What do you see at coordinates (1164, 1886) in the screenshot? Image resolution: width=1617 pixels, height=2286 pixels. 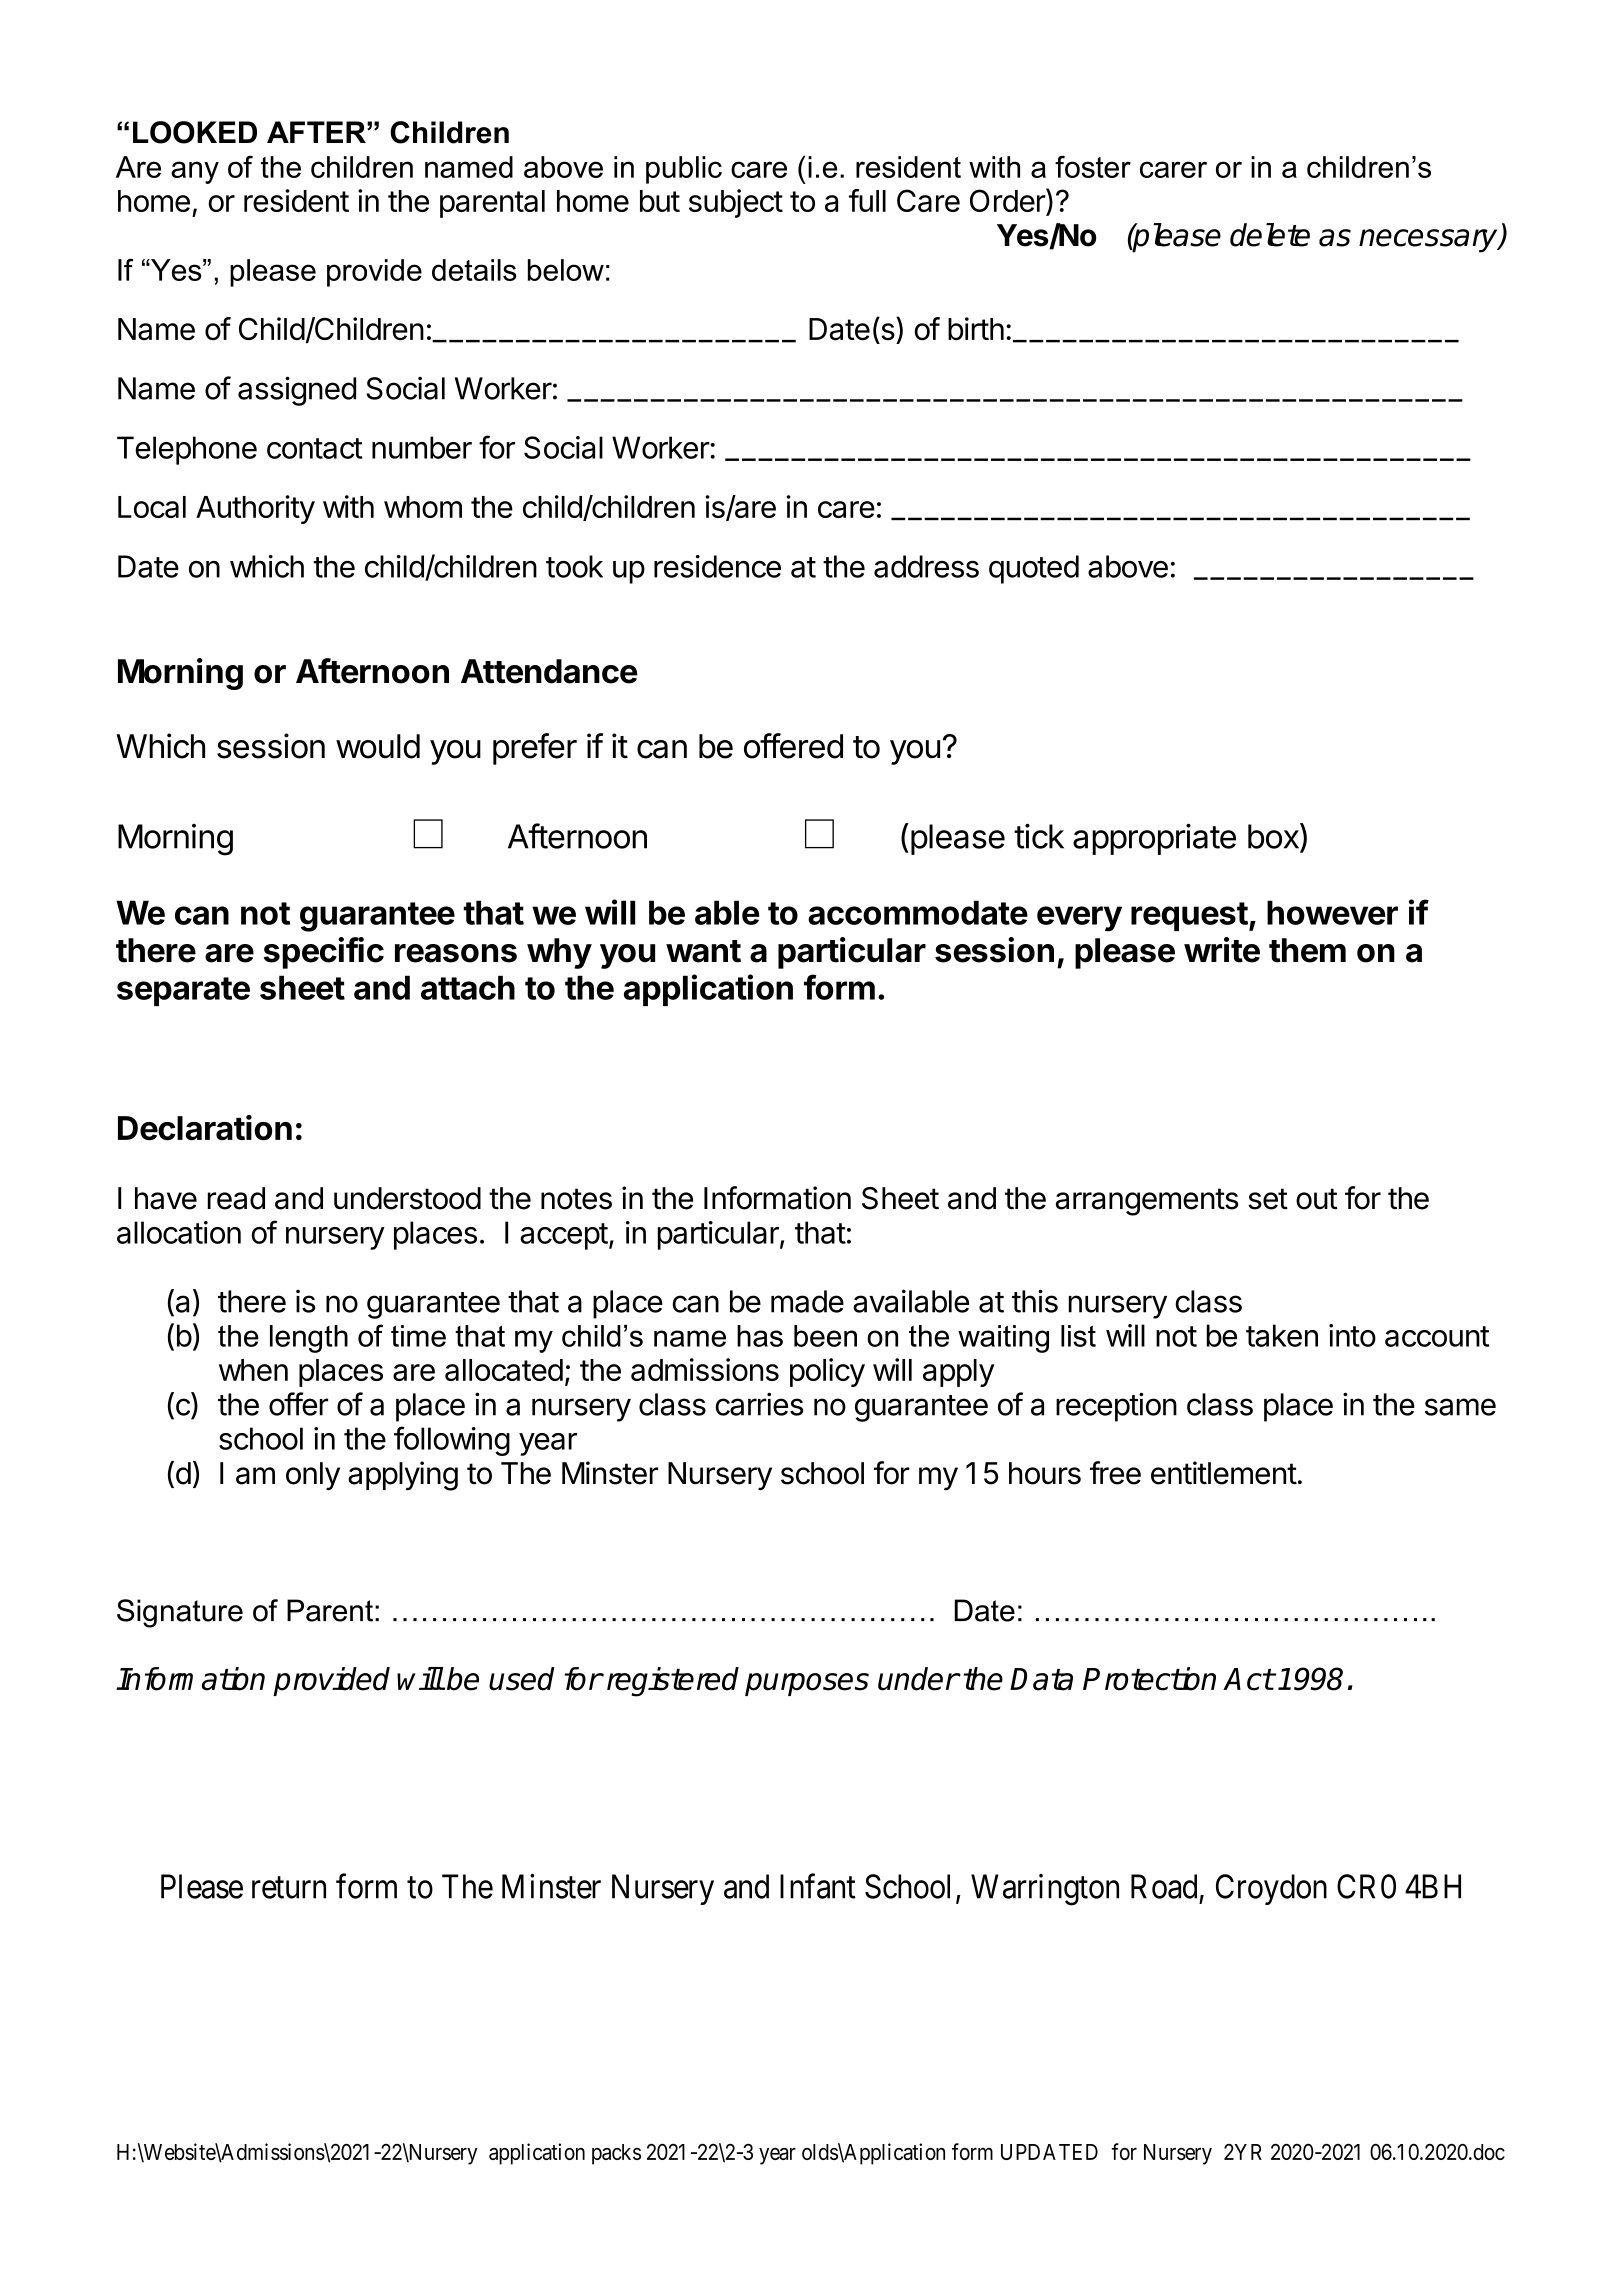 I see `Road` at bounding box center [1164, 1886].
